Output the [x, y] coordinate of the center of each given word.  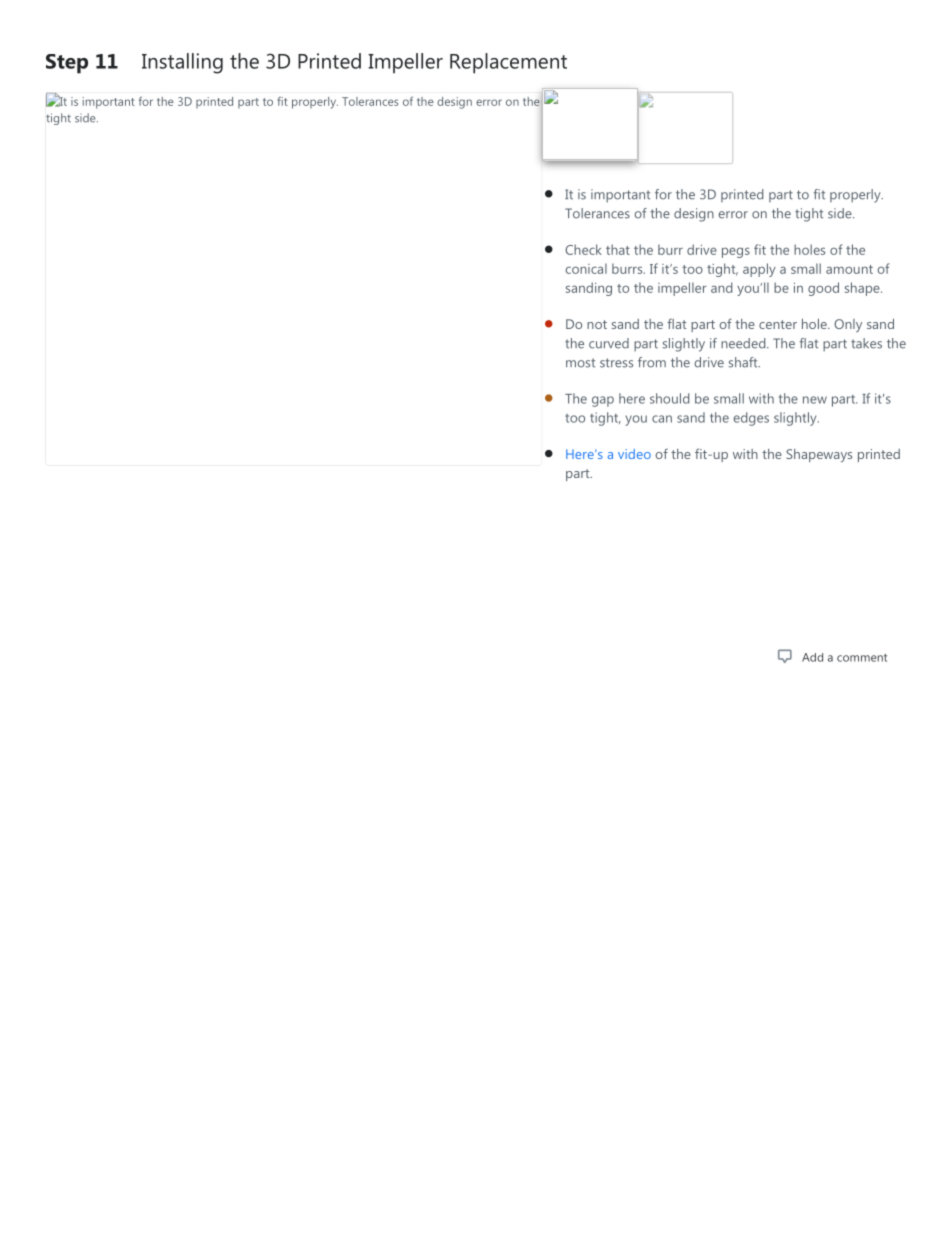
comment [862, 658]
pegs [736, 252]
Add [812, 657]
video [634, 454]
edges [751, 419]
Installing [182, 63]
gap [603, 401]
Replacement [508, 63]
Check [583, 249]
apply [759, 270]
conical [586, 268]
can [662, 419]
